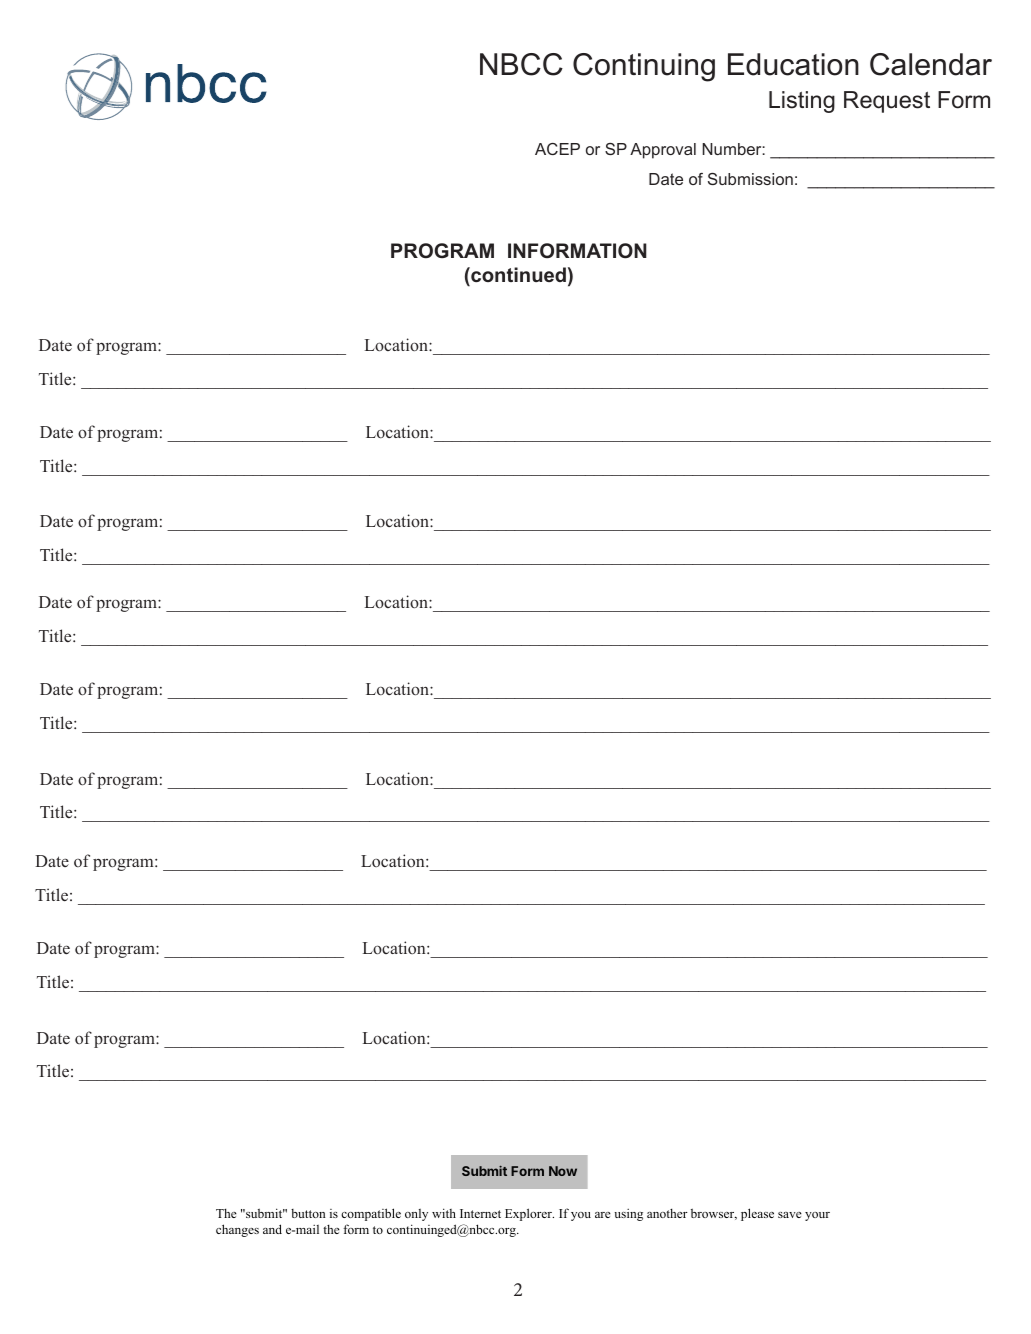  Describe the element at coordinates (750, 179) in the screenshot. I see `Submission` at that location.
